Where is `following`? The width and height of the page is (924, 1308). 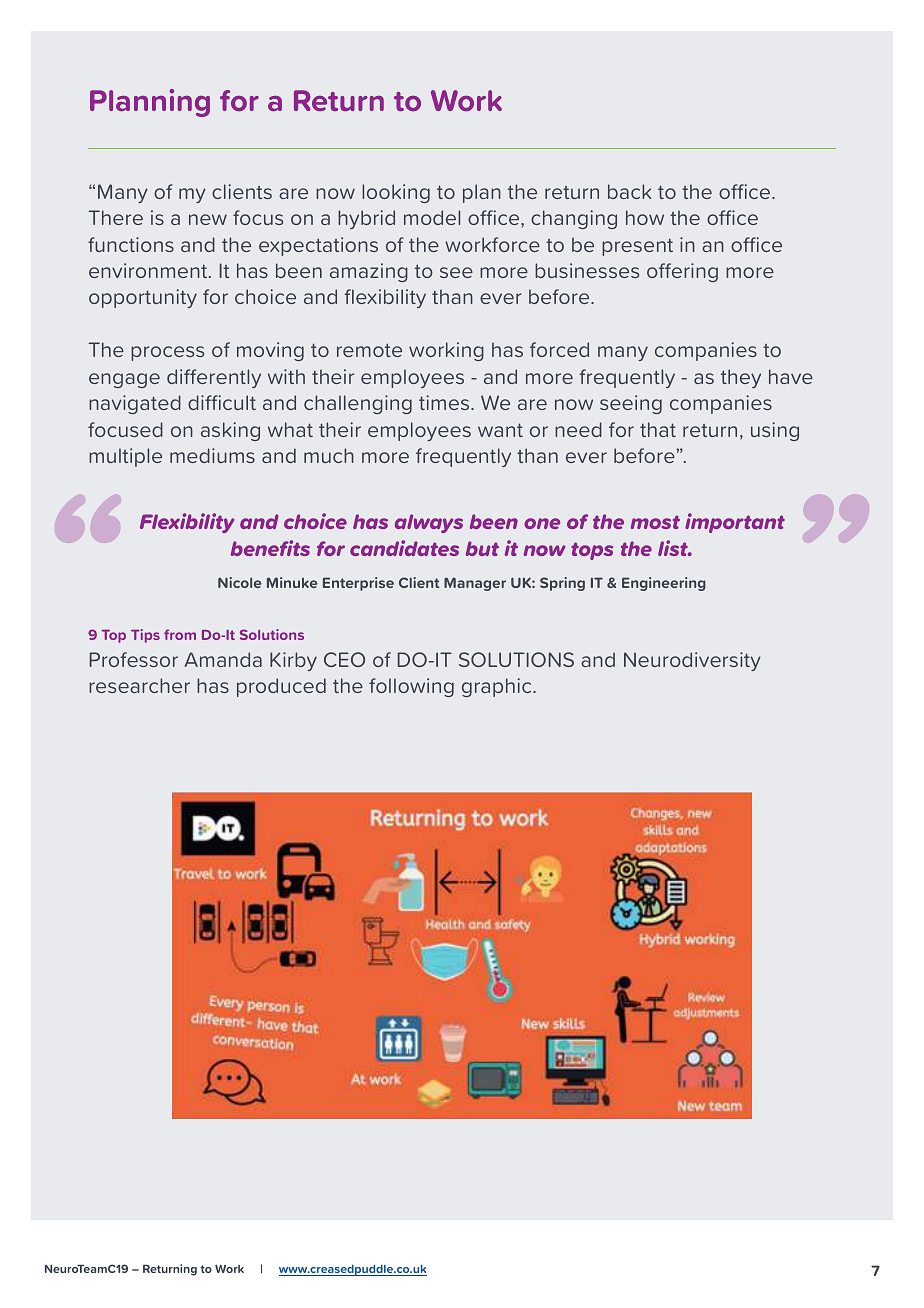 following is located at coordinates (411, 687).
